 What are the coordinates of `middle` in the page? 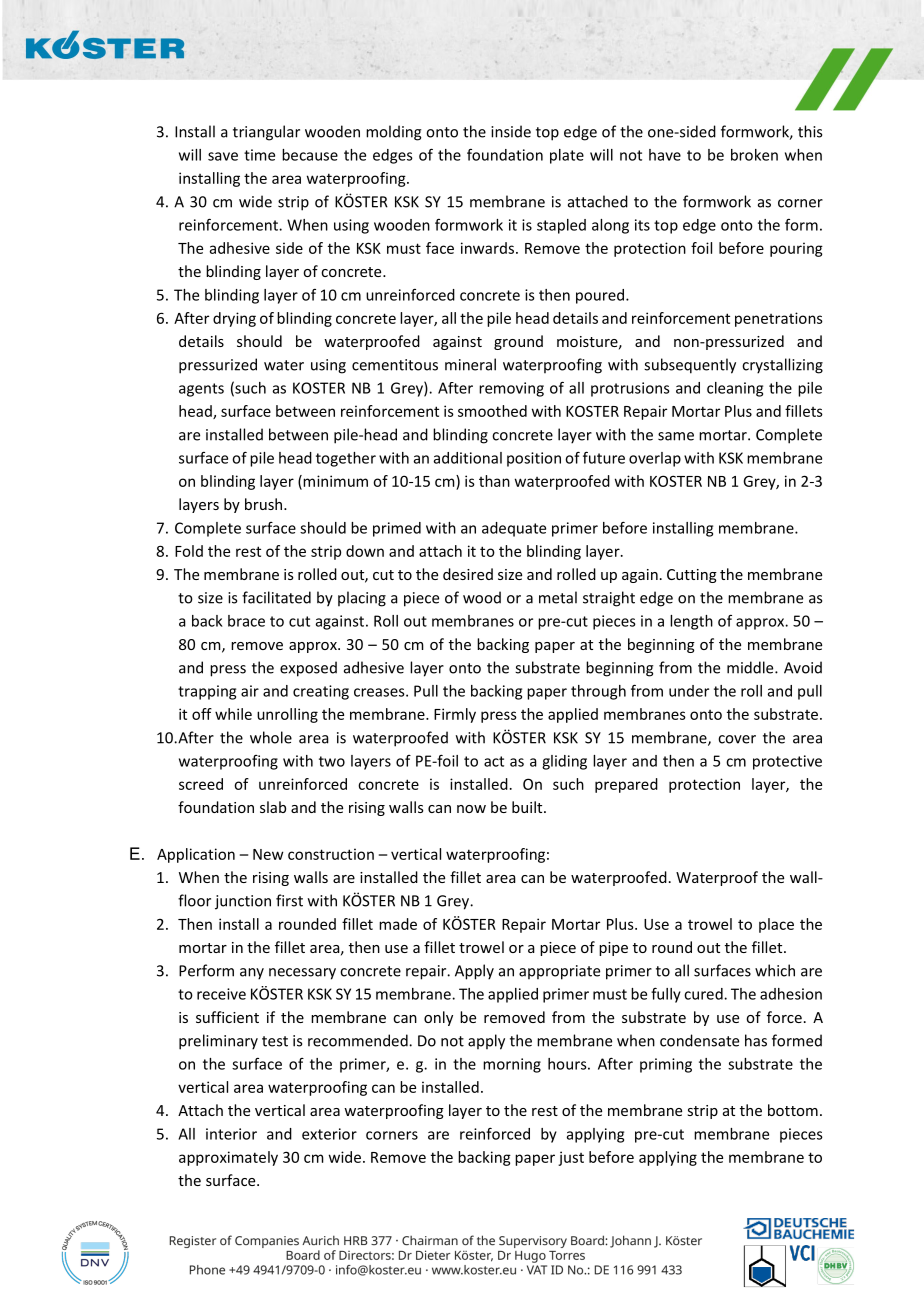 It's located at (751, 667).
